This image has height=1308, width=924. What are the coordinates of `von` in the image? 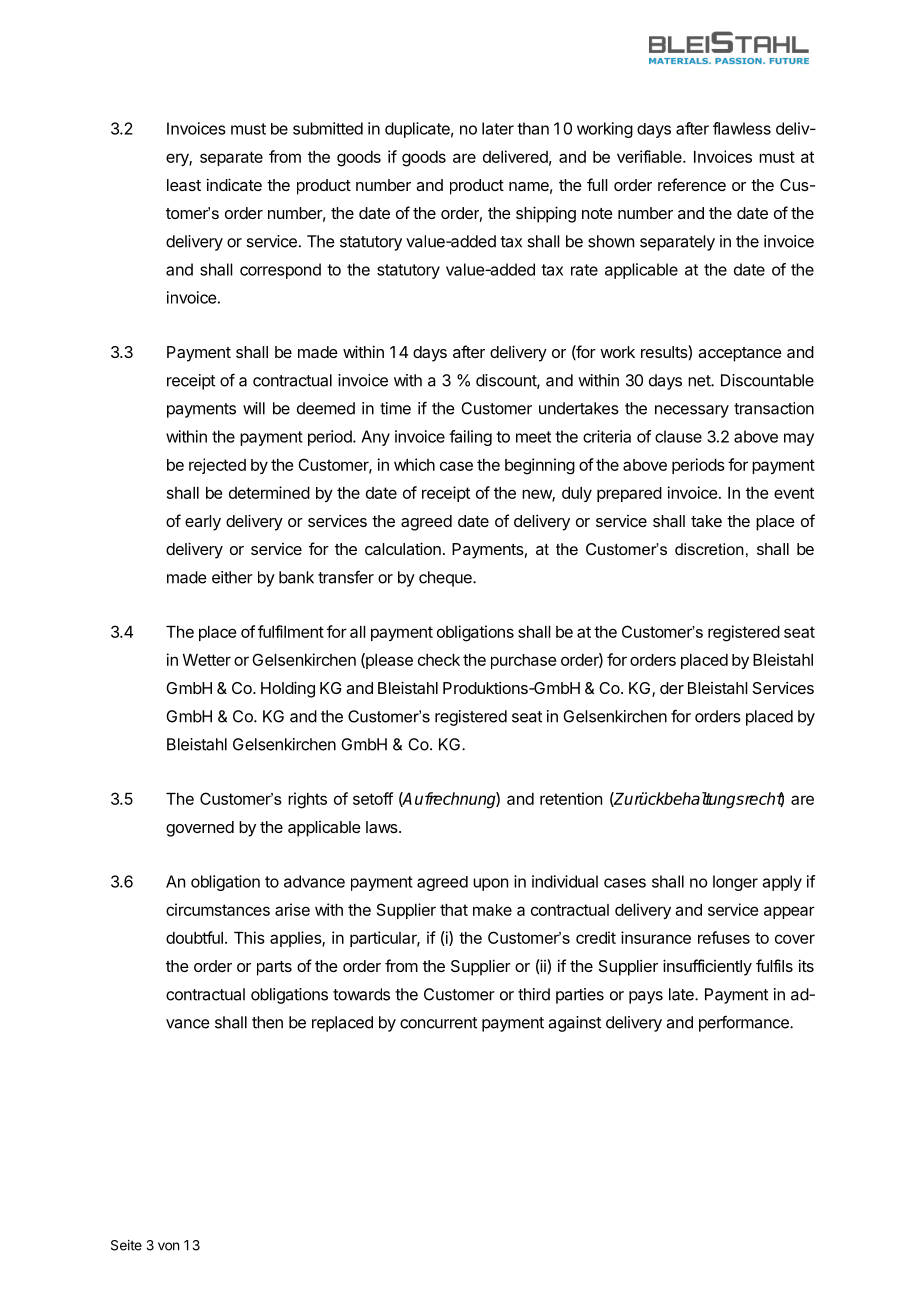 It's located at (168, 1246).
